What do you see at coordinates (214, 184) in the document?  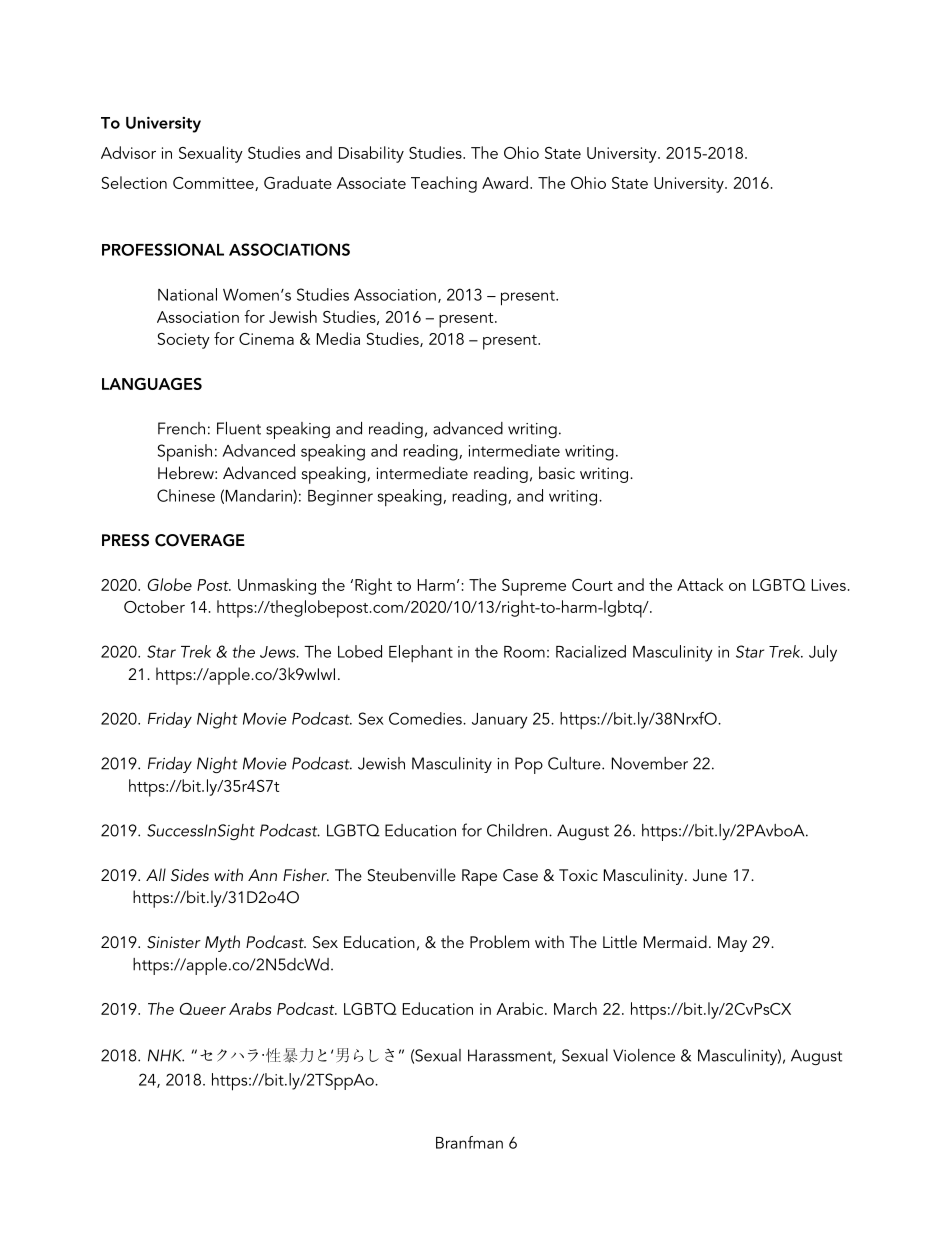 I see `Committee` at bounding box center [214, 184].
